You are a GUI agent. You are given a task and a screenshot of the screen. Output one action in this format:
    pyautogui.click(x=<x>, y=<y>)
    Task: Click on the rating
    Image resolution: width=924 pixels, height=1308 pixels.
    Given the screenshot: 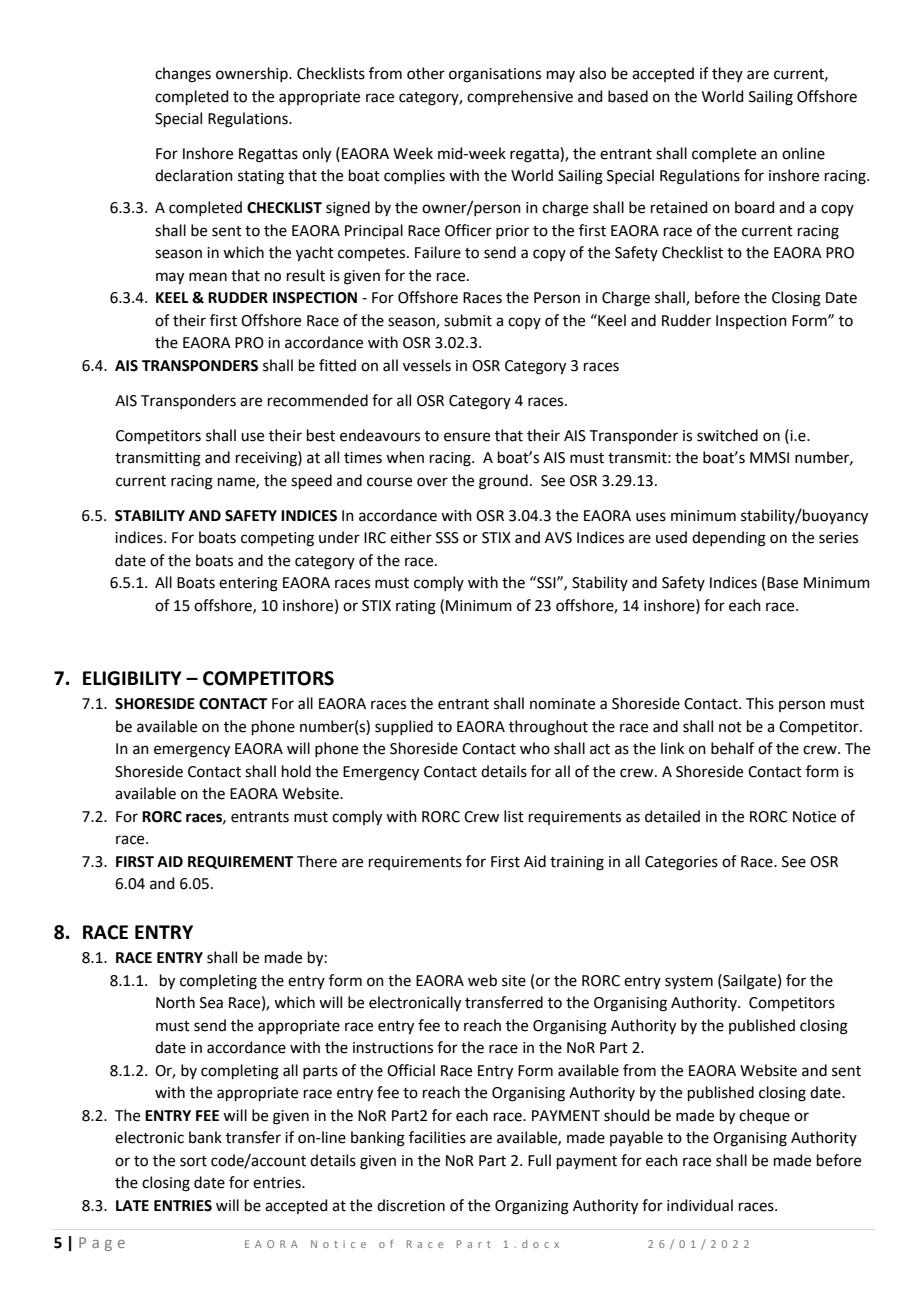 What is the action you would take?
    pyautogui.click(x=416, y=607)
